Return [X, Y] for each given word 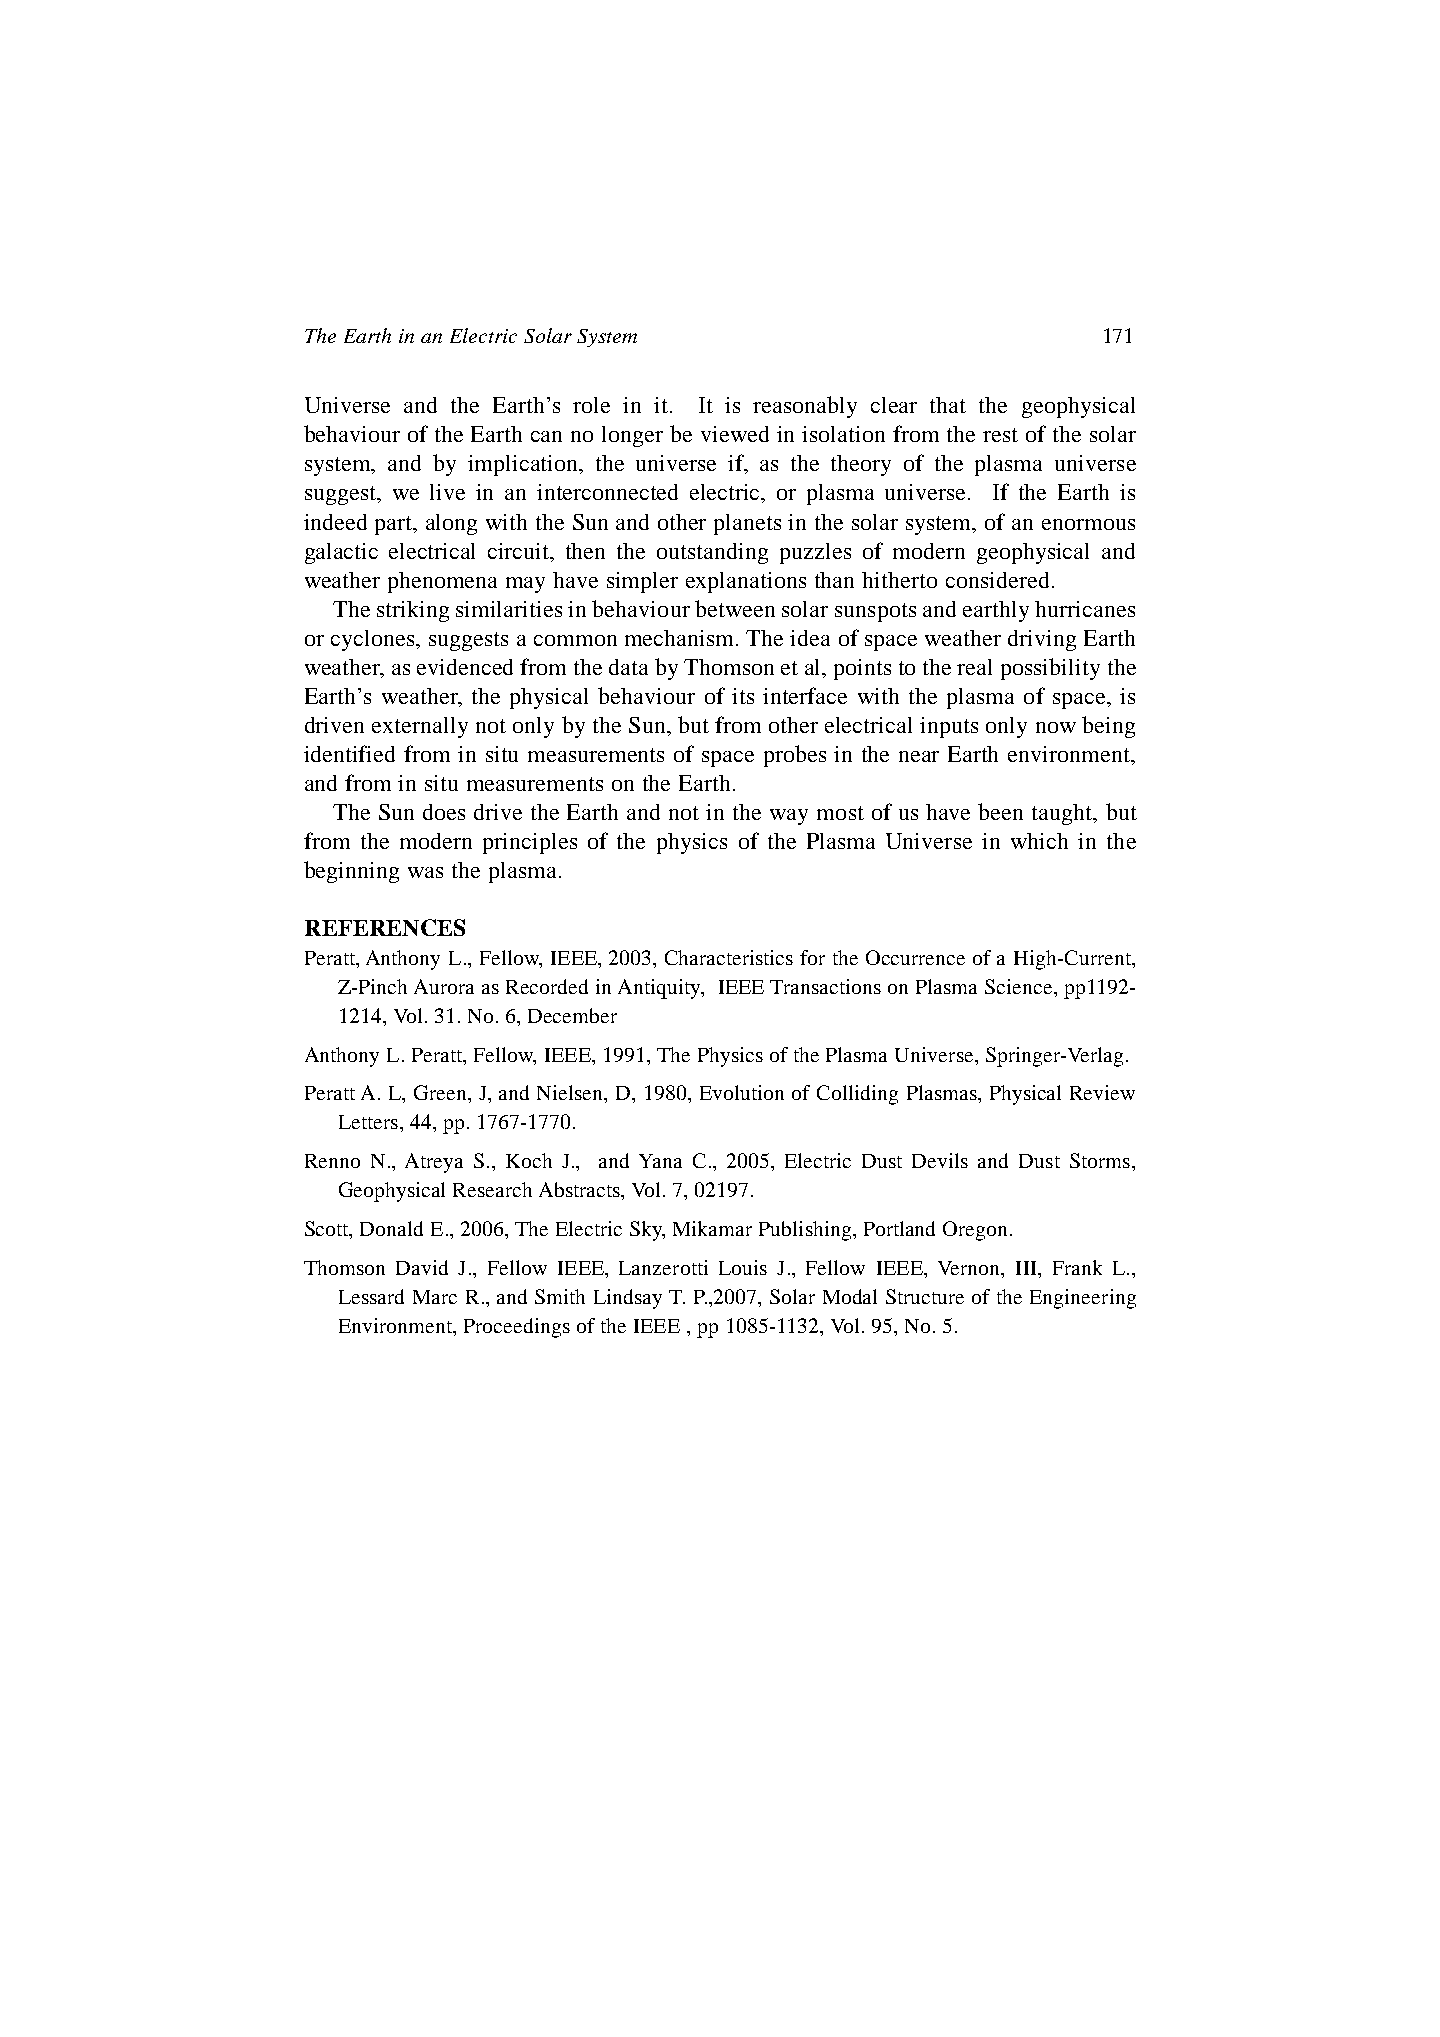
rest [1000, 435]
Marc [435, 1297]
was [425, 872]
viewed [735, 434]
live [447, 492]
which [1039, 841]
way [789, 817]
